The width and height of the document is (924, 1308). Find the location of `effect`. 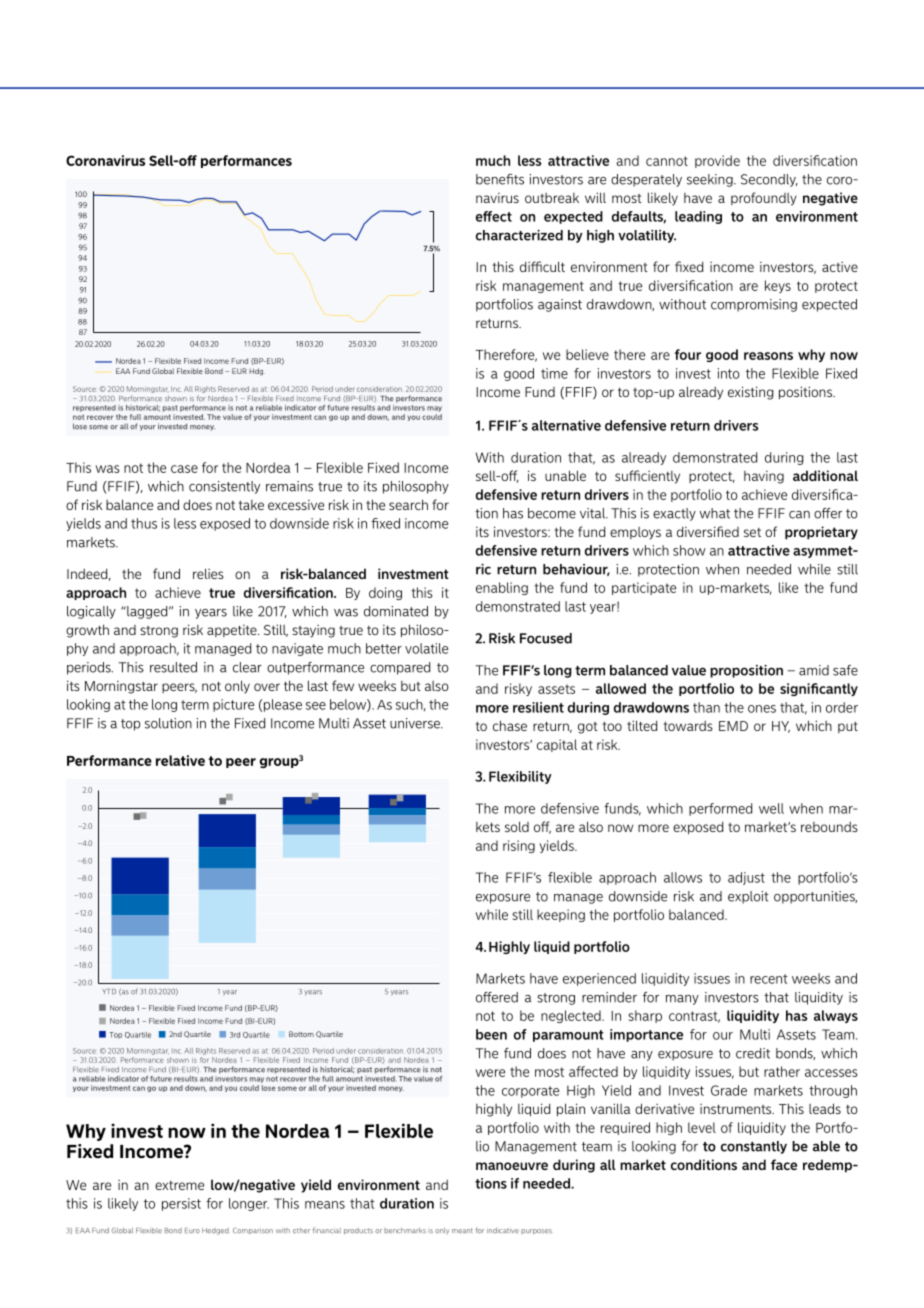

effect is located at coordinates (494, 216).
